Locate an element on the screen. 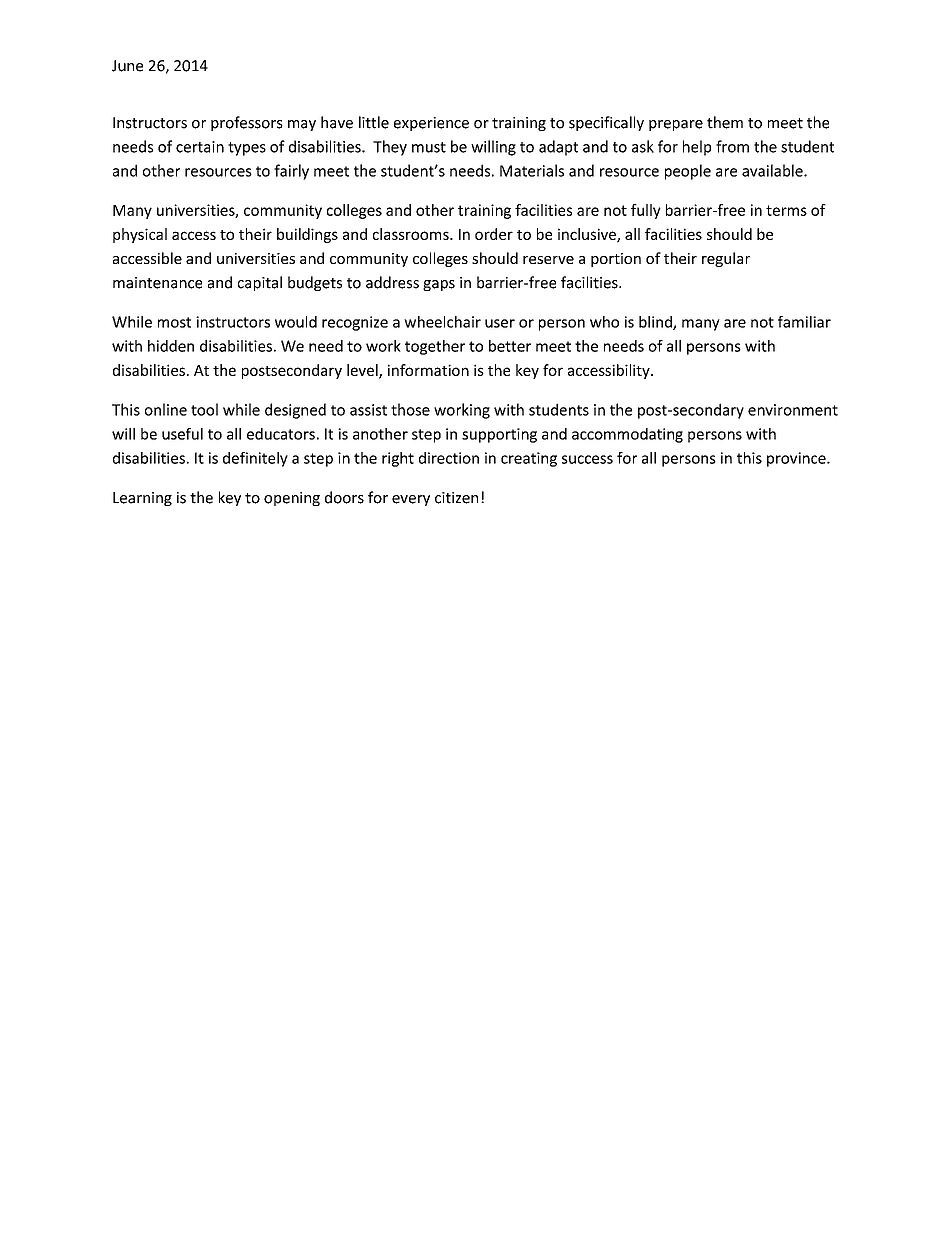  June is located at coordinates (127, 66).
